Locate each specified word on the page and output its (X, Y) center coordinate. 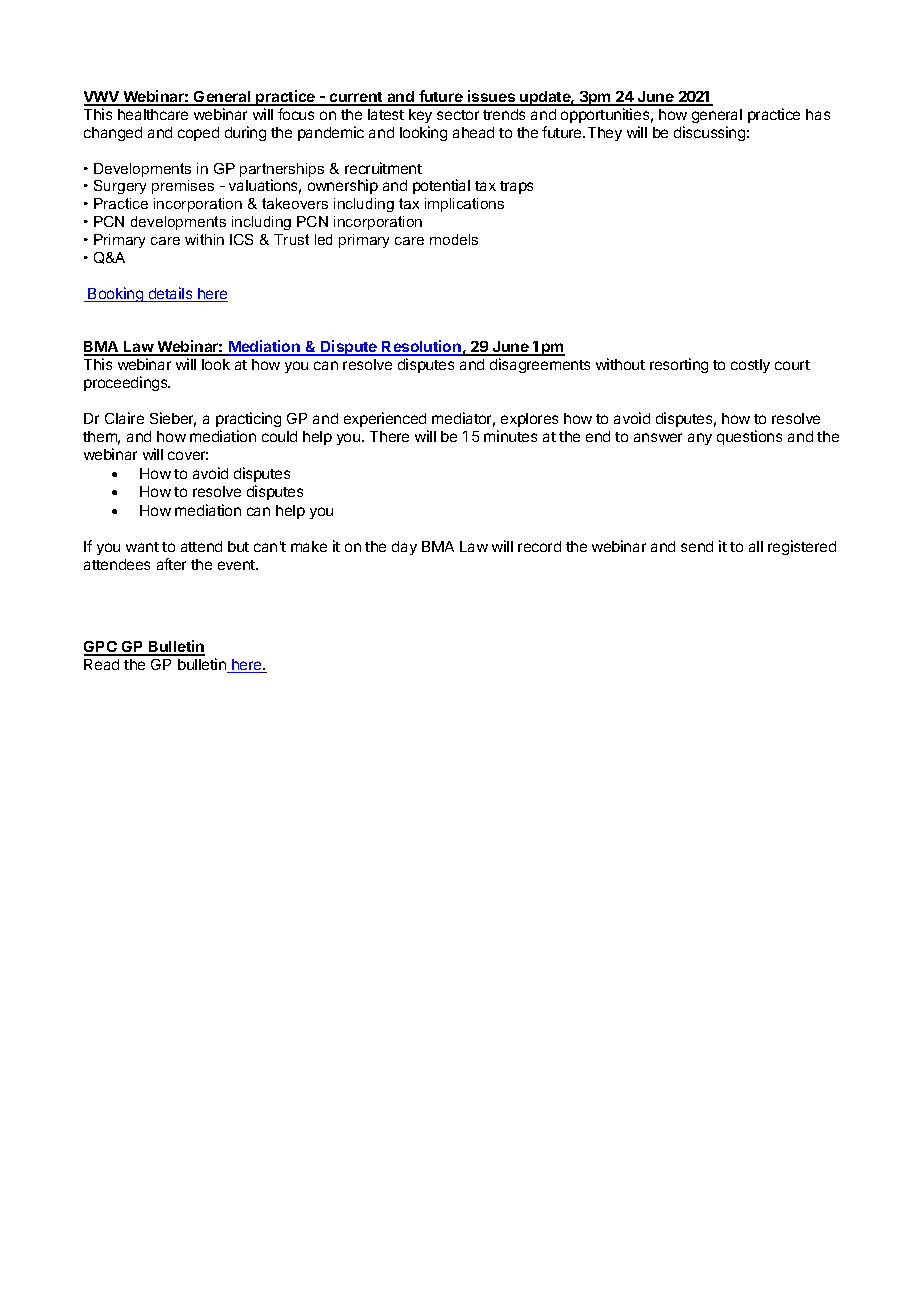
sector (458, 115)
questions (749, 437)
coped (198, 134)
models (454, 239)
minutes (510, 436)
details (170, 294)
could (279, 436)
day (404, 548)
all (756, 546)
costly (750, 366)
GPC (101, 648)
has (818, 114)
